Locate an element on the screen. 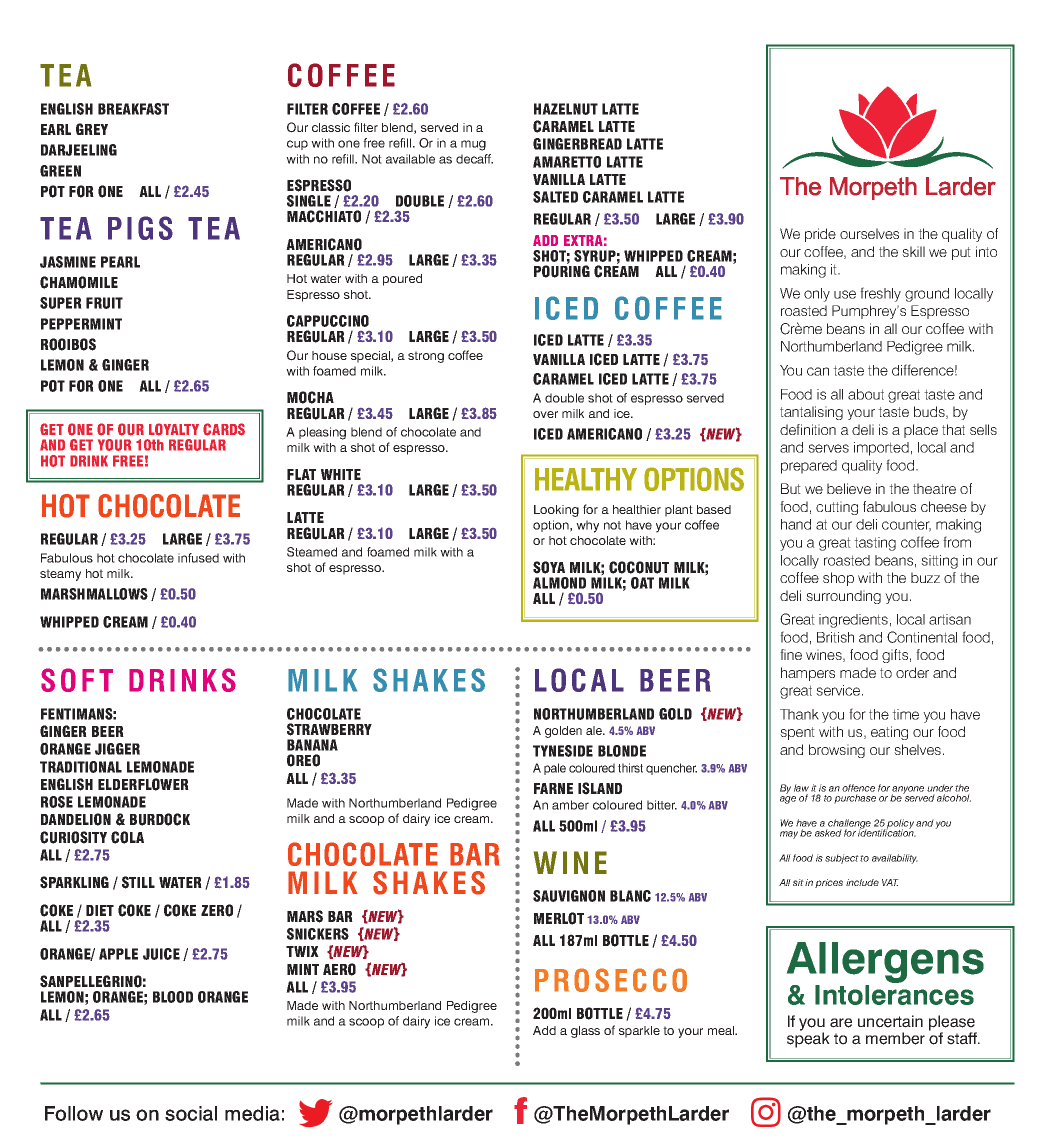 The image size is (1055, 1148). mug is located at coordinates (473, 145).
